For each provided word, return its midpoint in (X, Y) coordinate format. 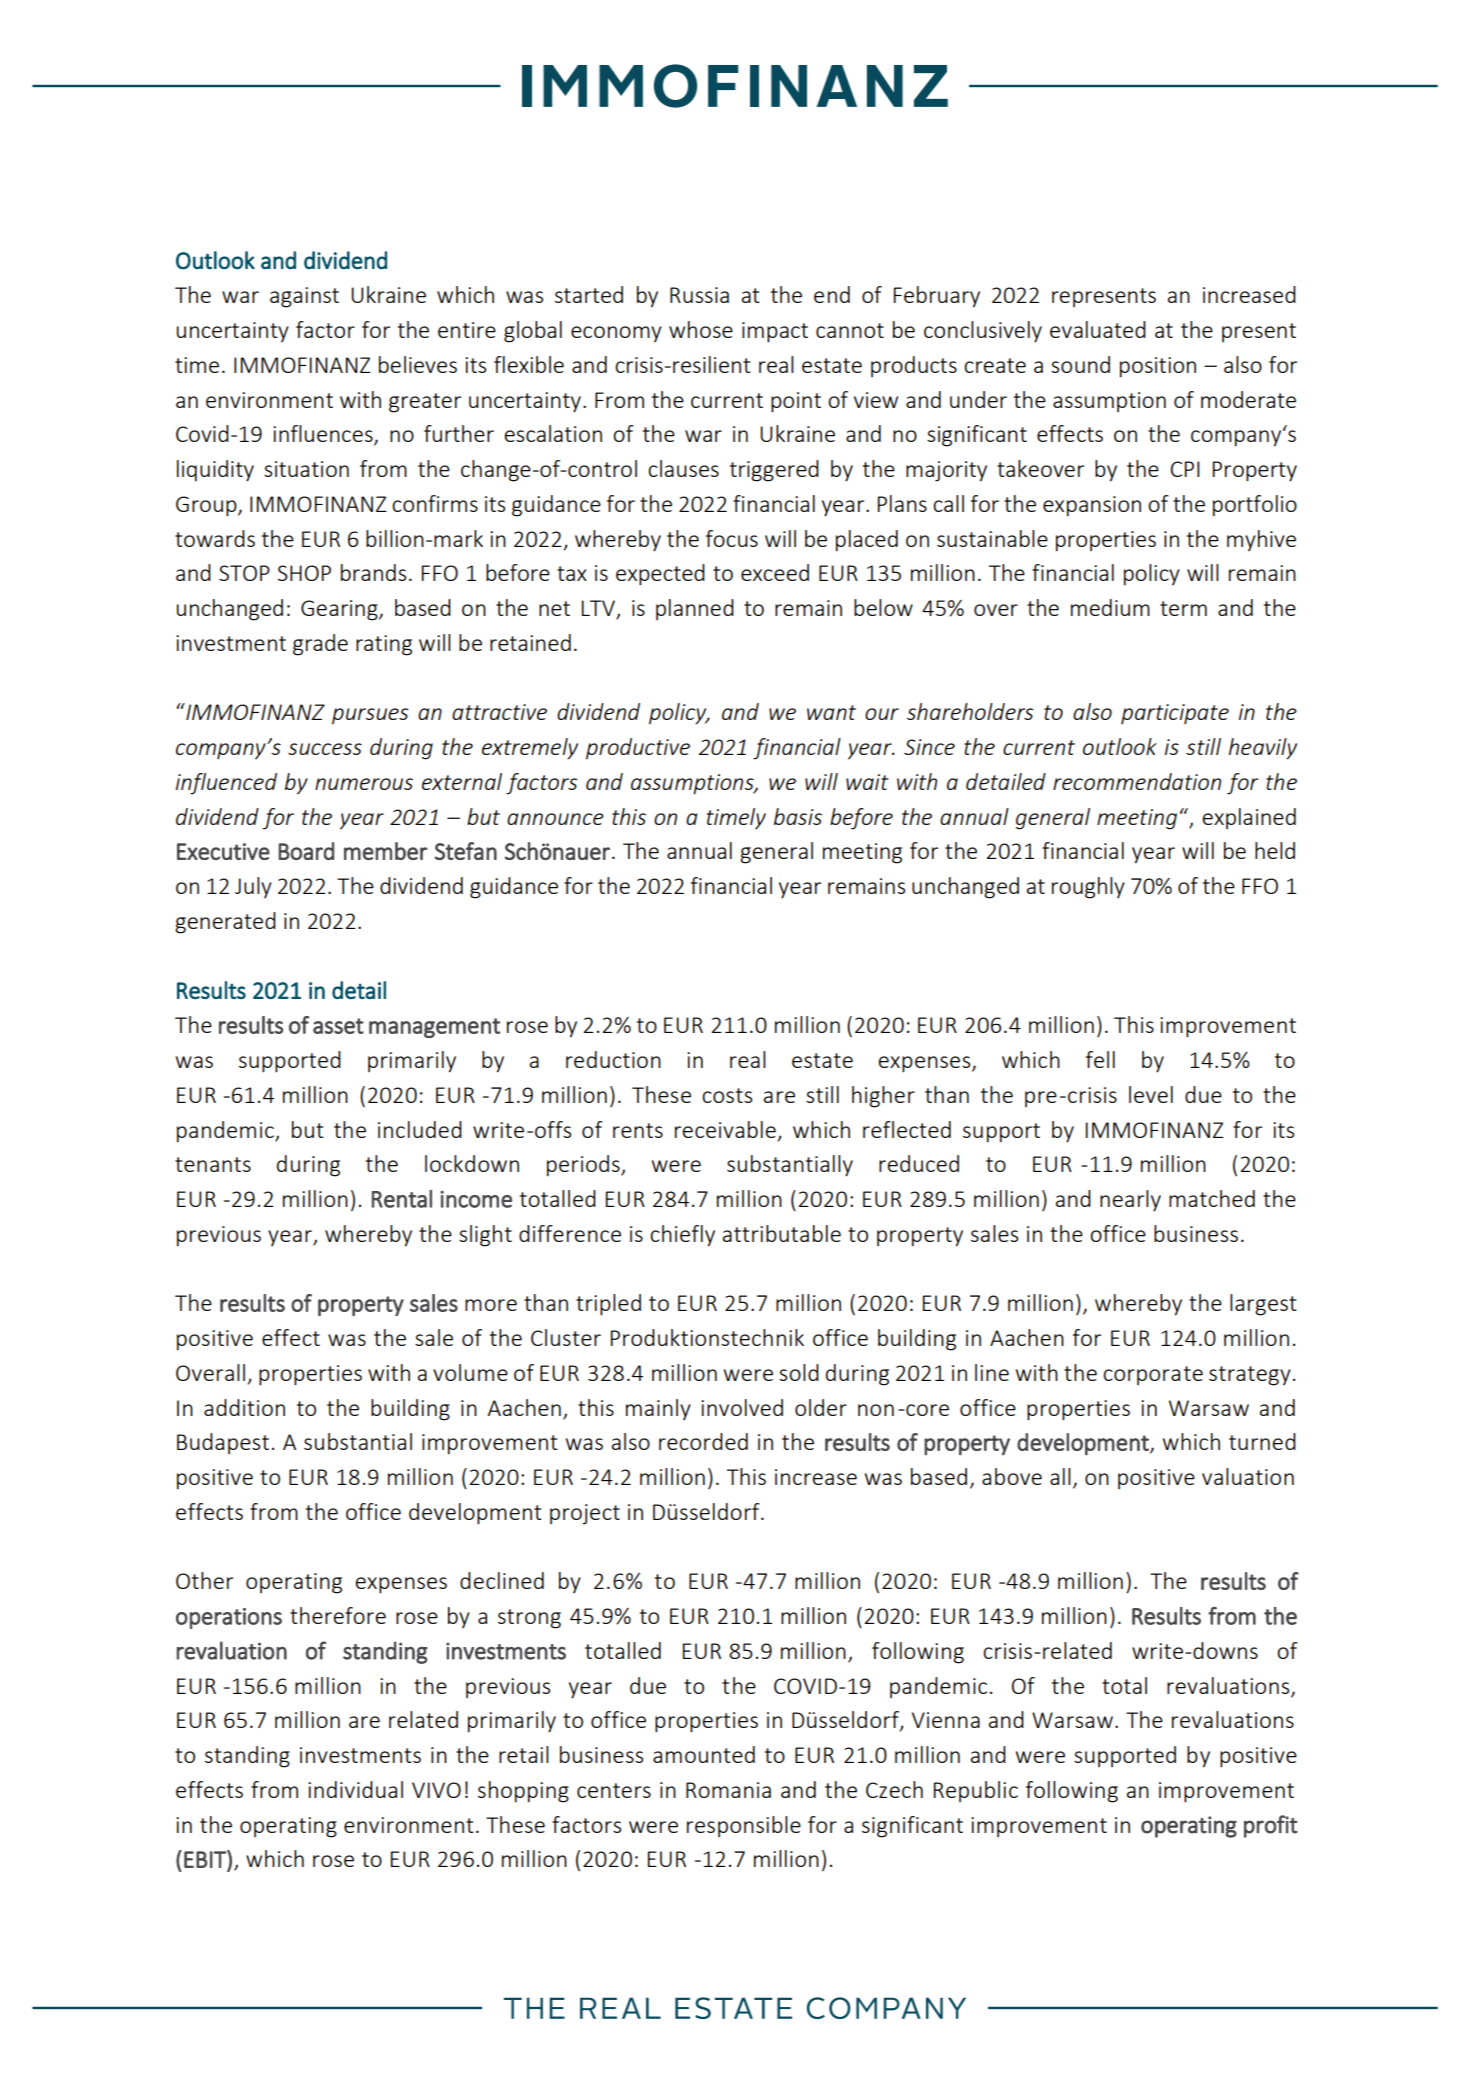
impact (775, 332)
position (1158, 367)
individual (355, 1789)
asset (338, 1026)
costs (727, 1095)
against (304, 297)
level (1151, 1094)
